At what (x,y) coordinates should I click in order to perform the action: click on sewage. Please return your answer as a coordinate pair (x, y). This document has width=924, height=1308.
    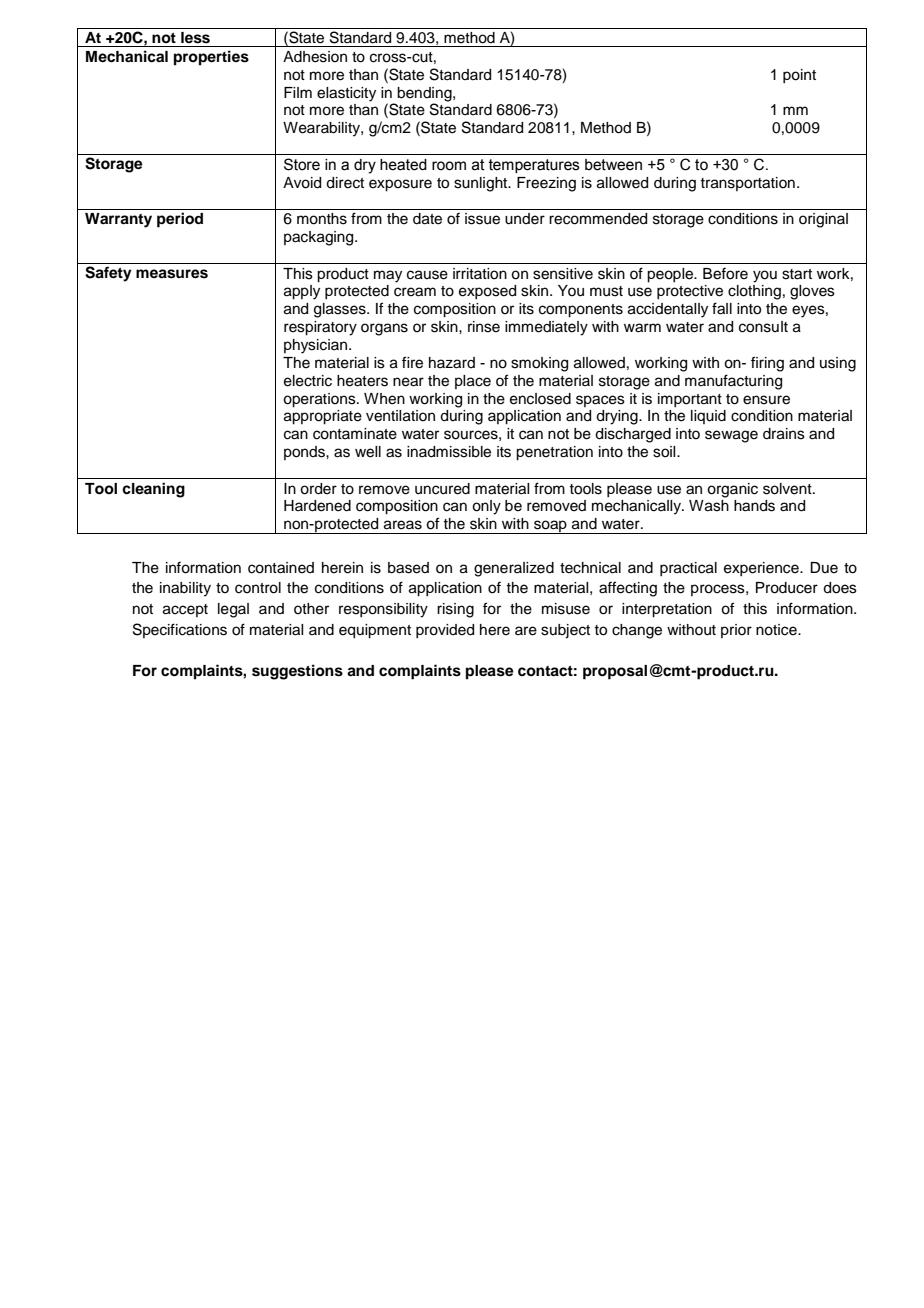
    Looking at the image, I should click on (731, 436).
